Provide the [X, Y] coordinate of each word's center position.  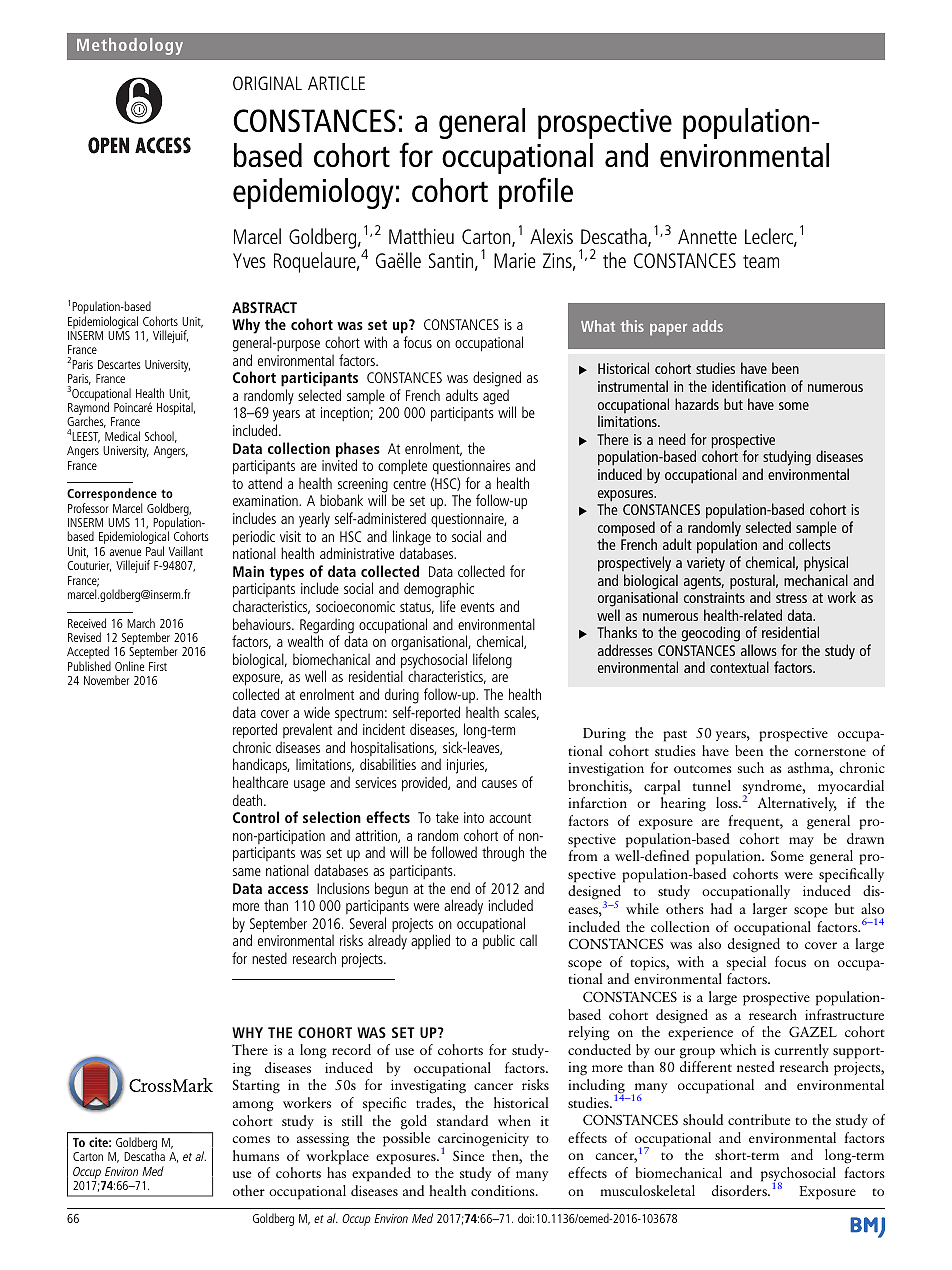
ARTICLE [336, 83]
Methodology [130, 46]
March [141, 623]
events [478, 607]
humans [256, 1155]
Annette [707, 236]
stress [791, 598]
